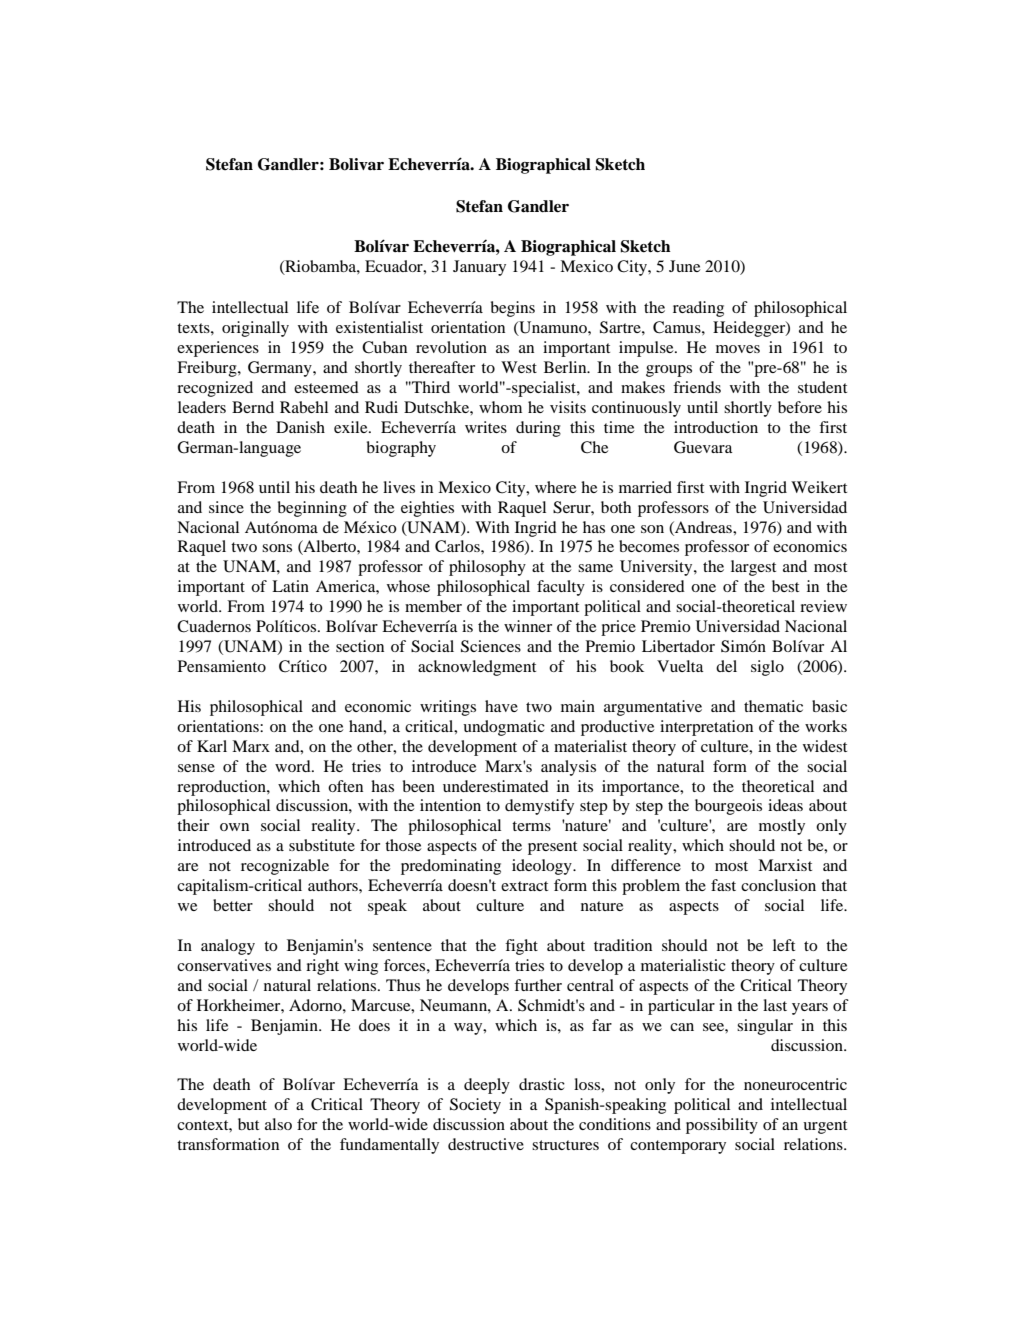  Describe the element at coordinates (487, 568) in the screenshot. I see `philosophy` at that location.
